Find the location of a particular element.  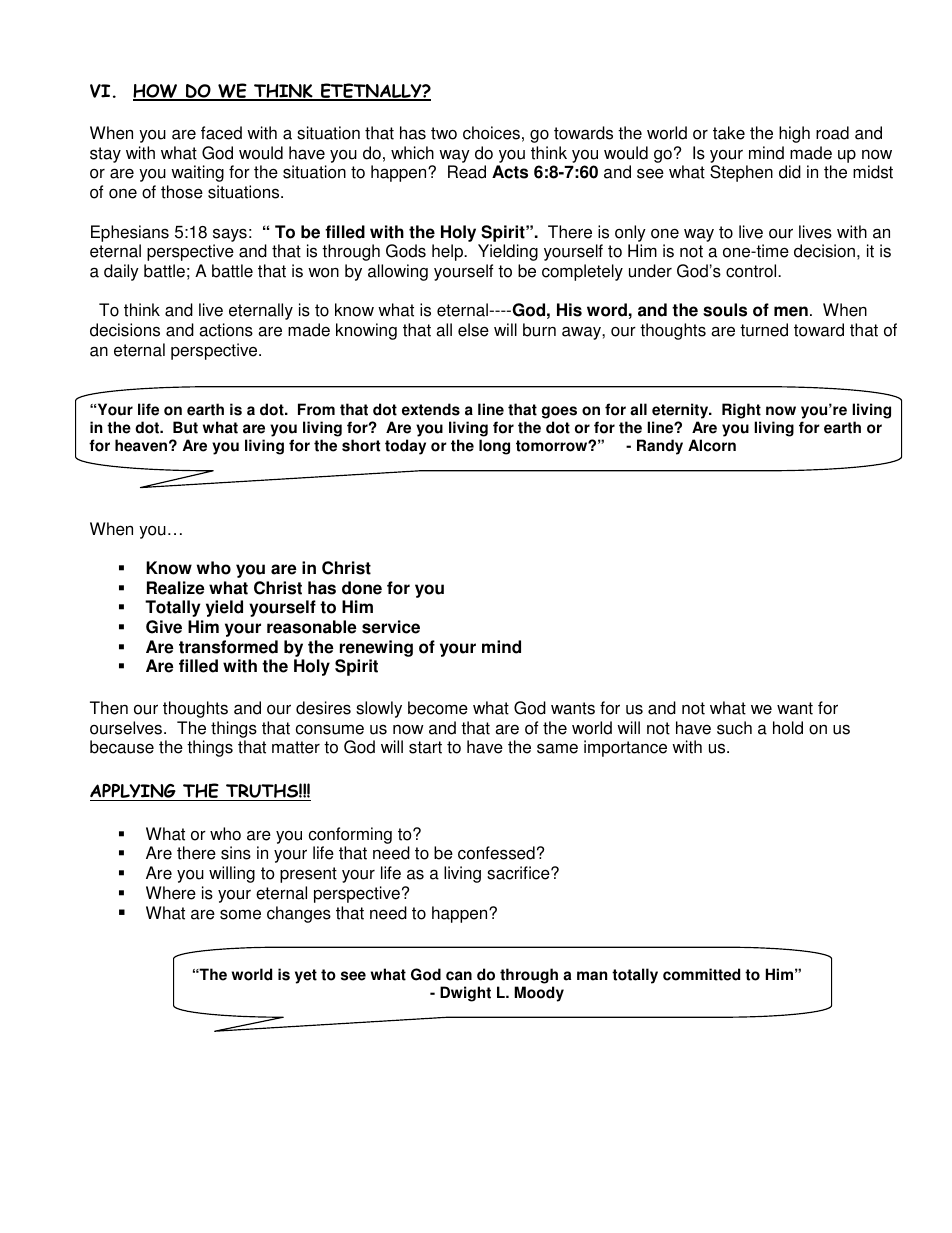

long is located at coordinates (494, 447).
